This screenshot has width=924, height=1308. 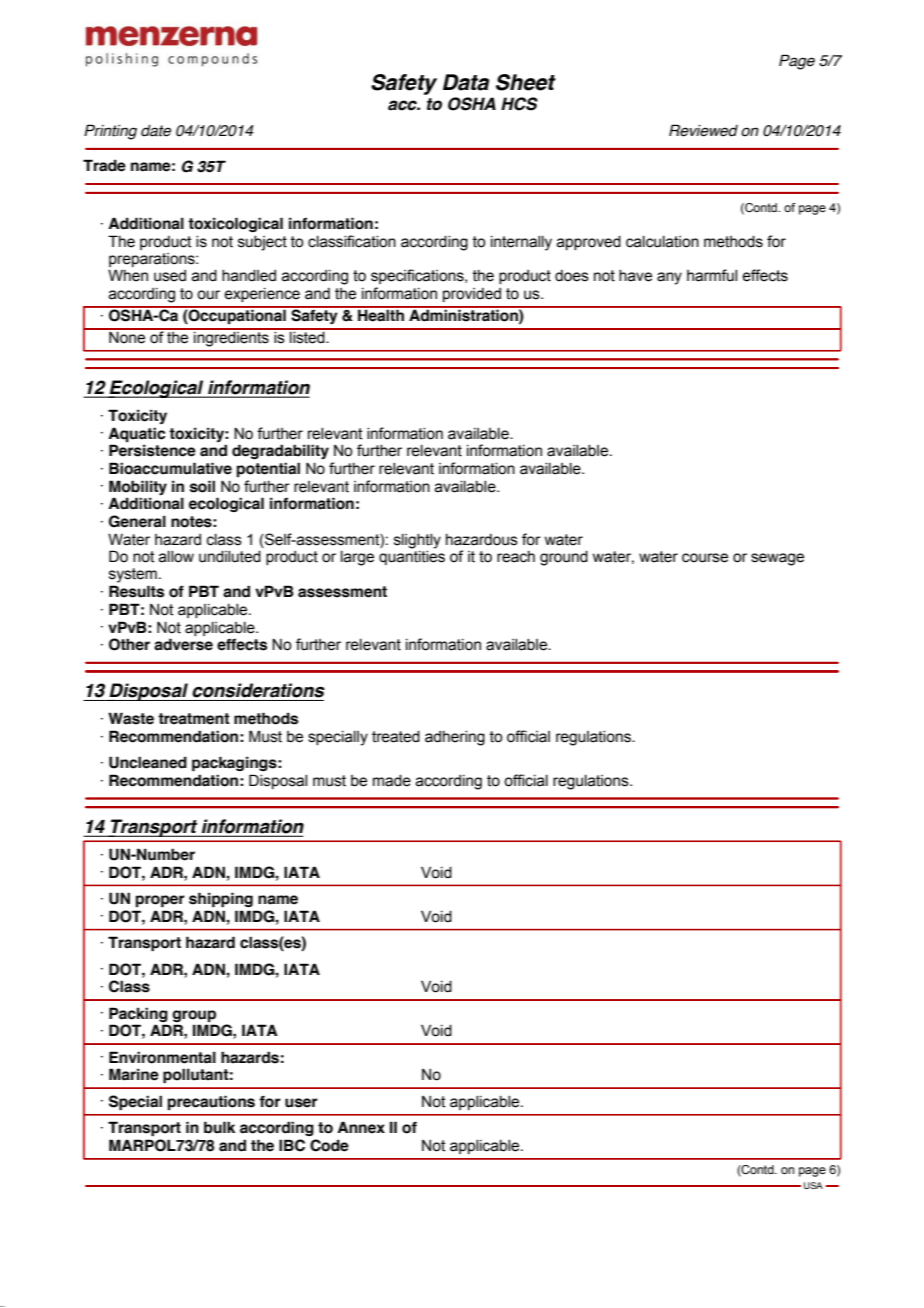 What do you see at coordinates (183, 644) in the screenshot?
I see `adverse` at bounding box center [183, 644].
